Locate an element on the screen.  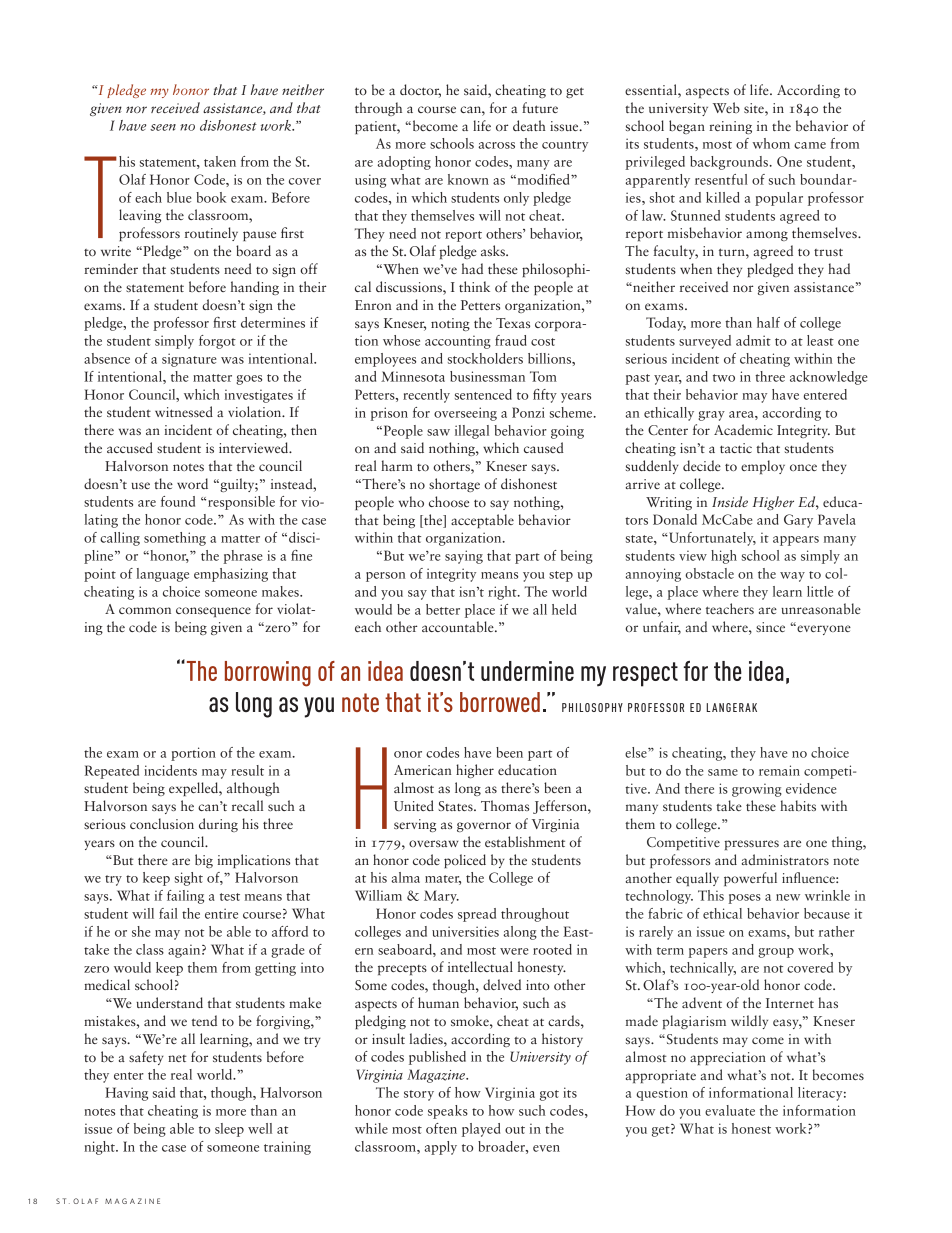
evaluate is located at coordinates (730, 1110).
